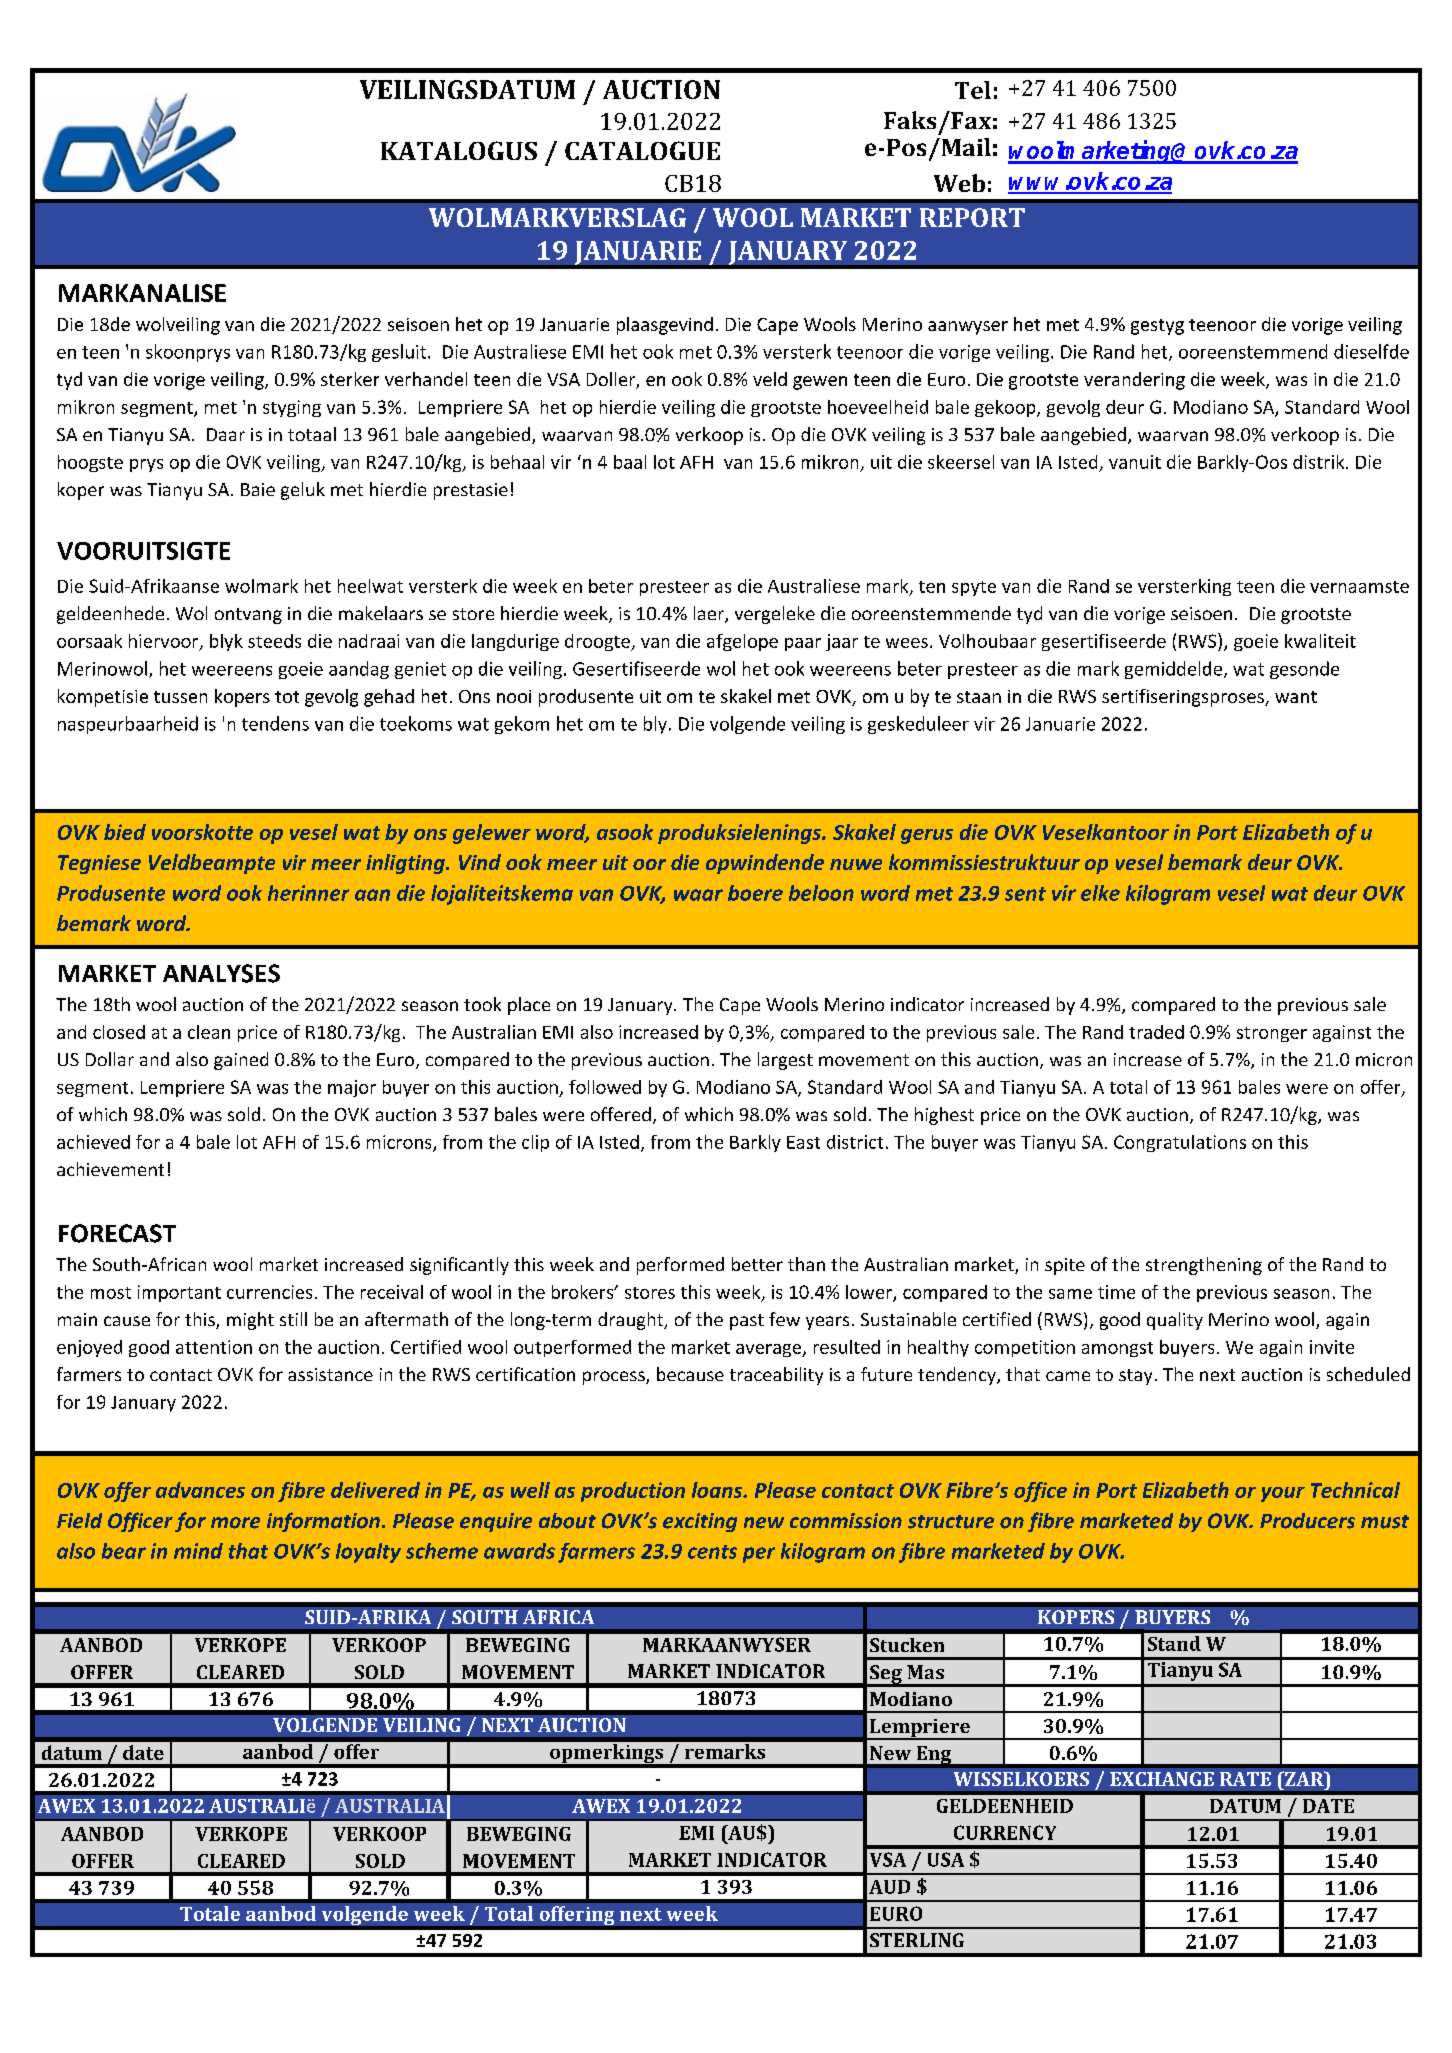 This screenshot has width=1452, height=2053. Describe the element at coordinates (200, 1490) in the screenshot. I see `advances` at that location.
